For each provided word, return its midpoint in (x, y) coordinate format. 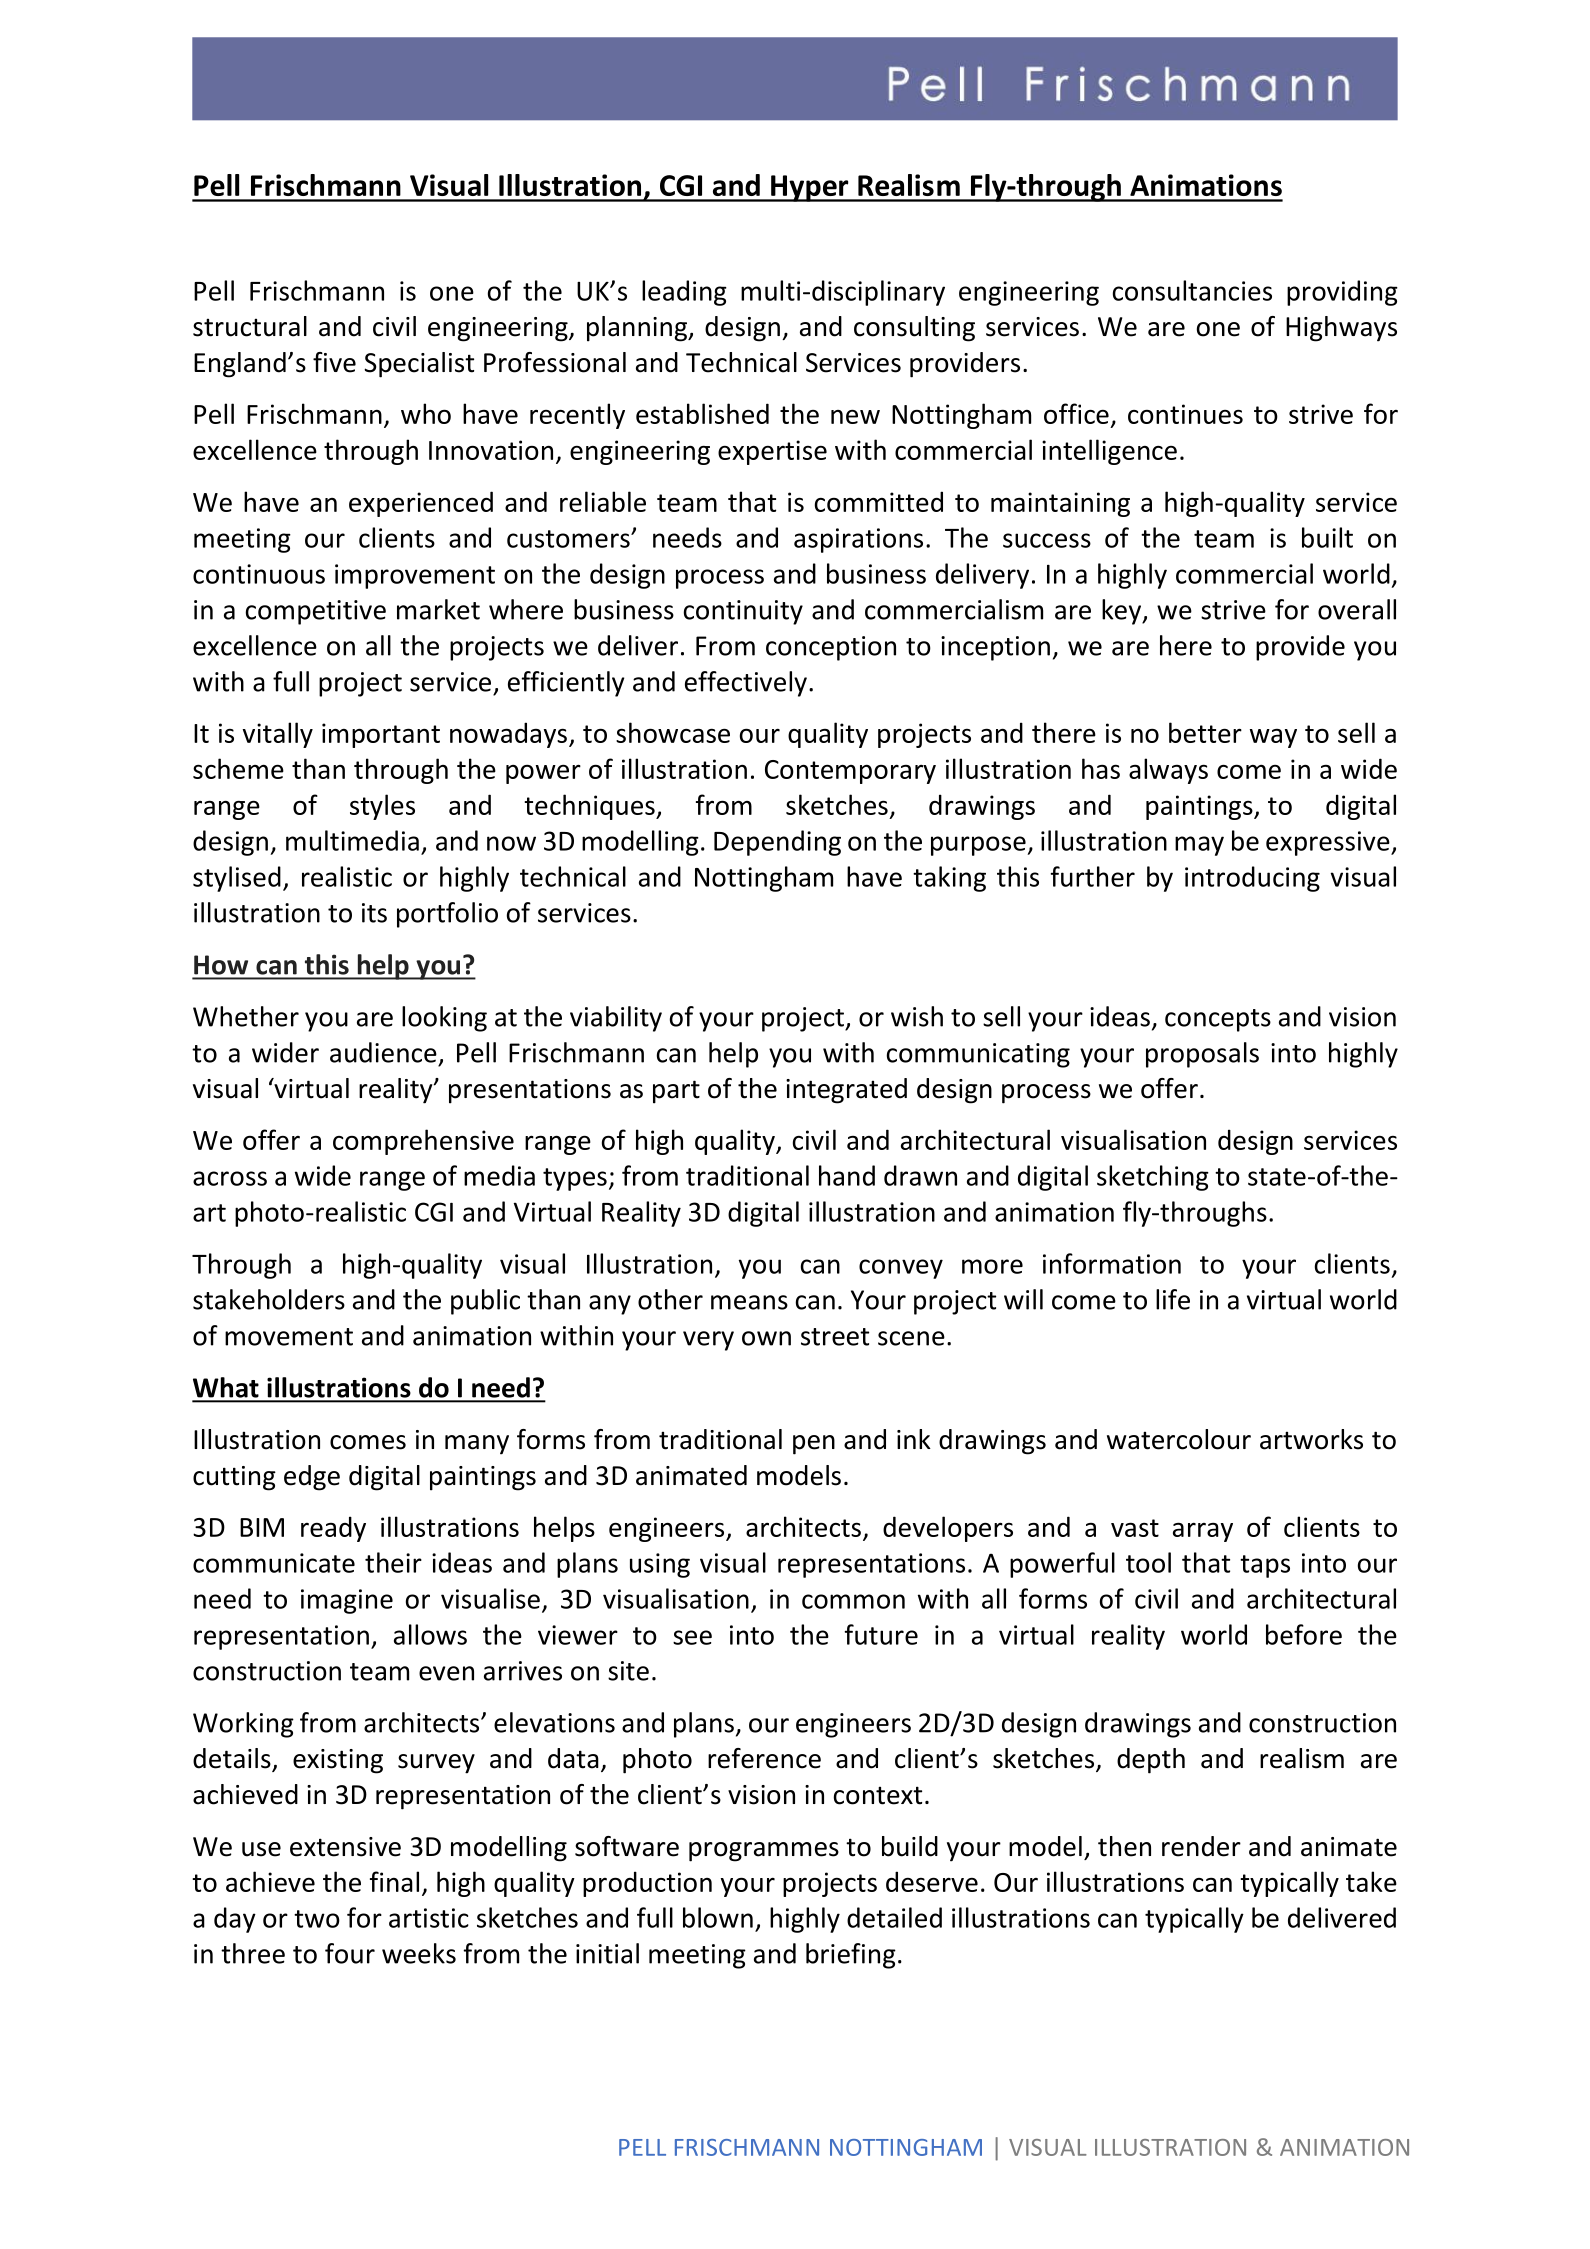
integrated (846, 1091)
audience (383, 1052)
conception (831, 648)
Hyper (810, 188)
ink (914, 1439)
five (334, 362)
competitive (316, 612)
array (1203, 1532)
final (394, 1881)
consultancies (1192, 290)
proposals (1202, 1055)
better (1205, 732)
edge (312, 1478)
